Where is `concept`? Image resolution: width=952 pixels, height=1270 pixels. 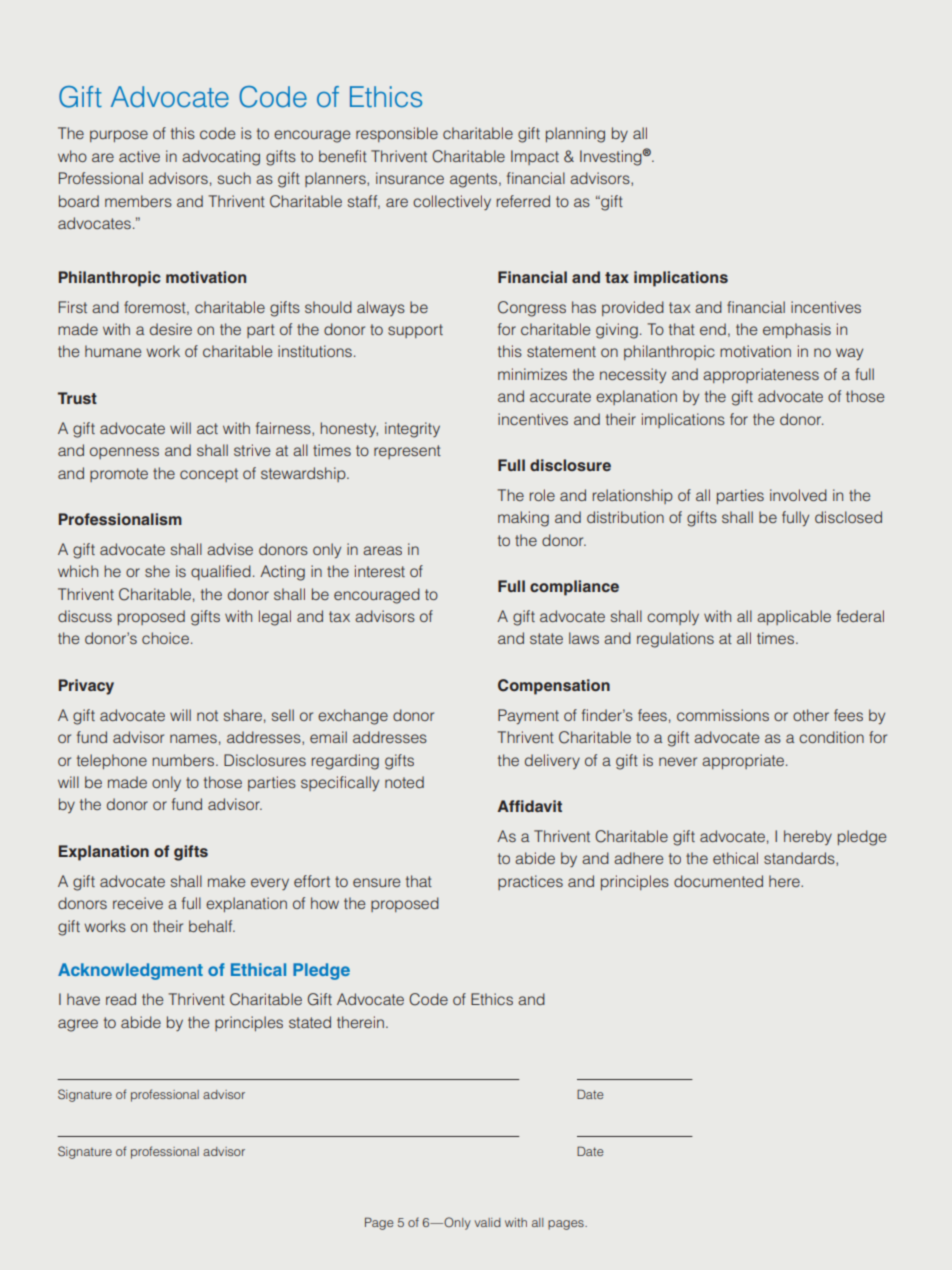
concept is located at coordinates (209, 475).
